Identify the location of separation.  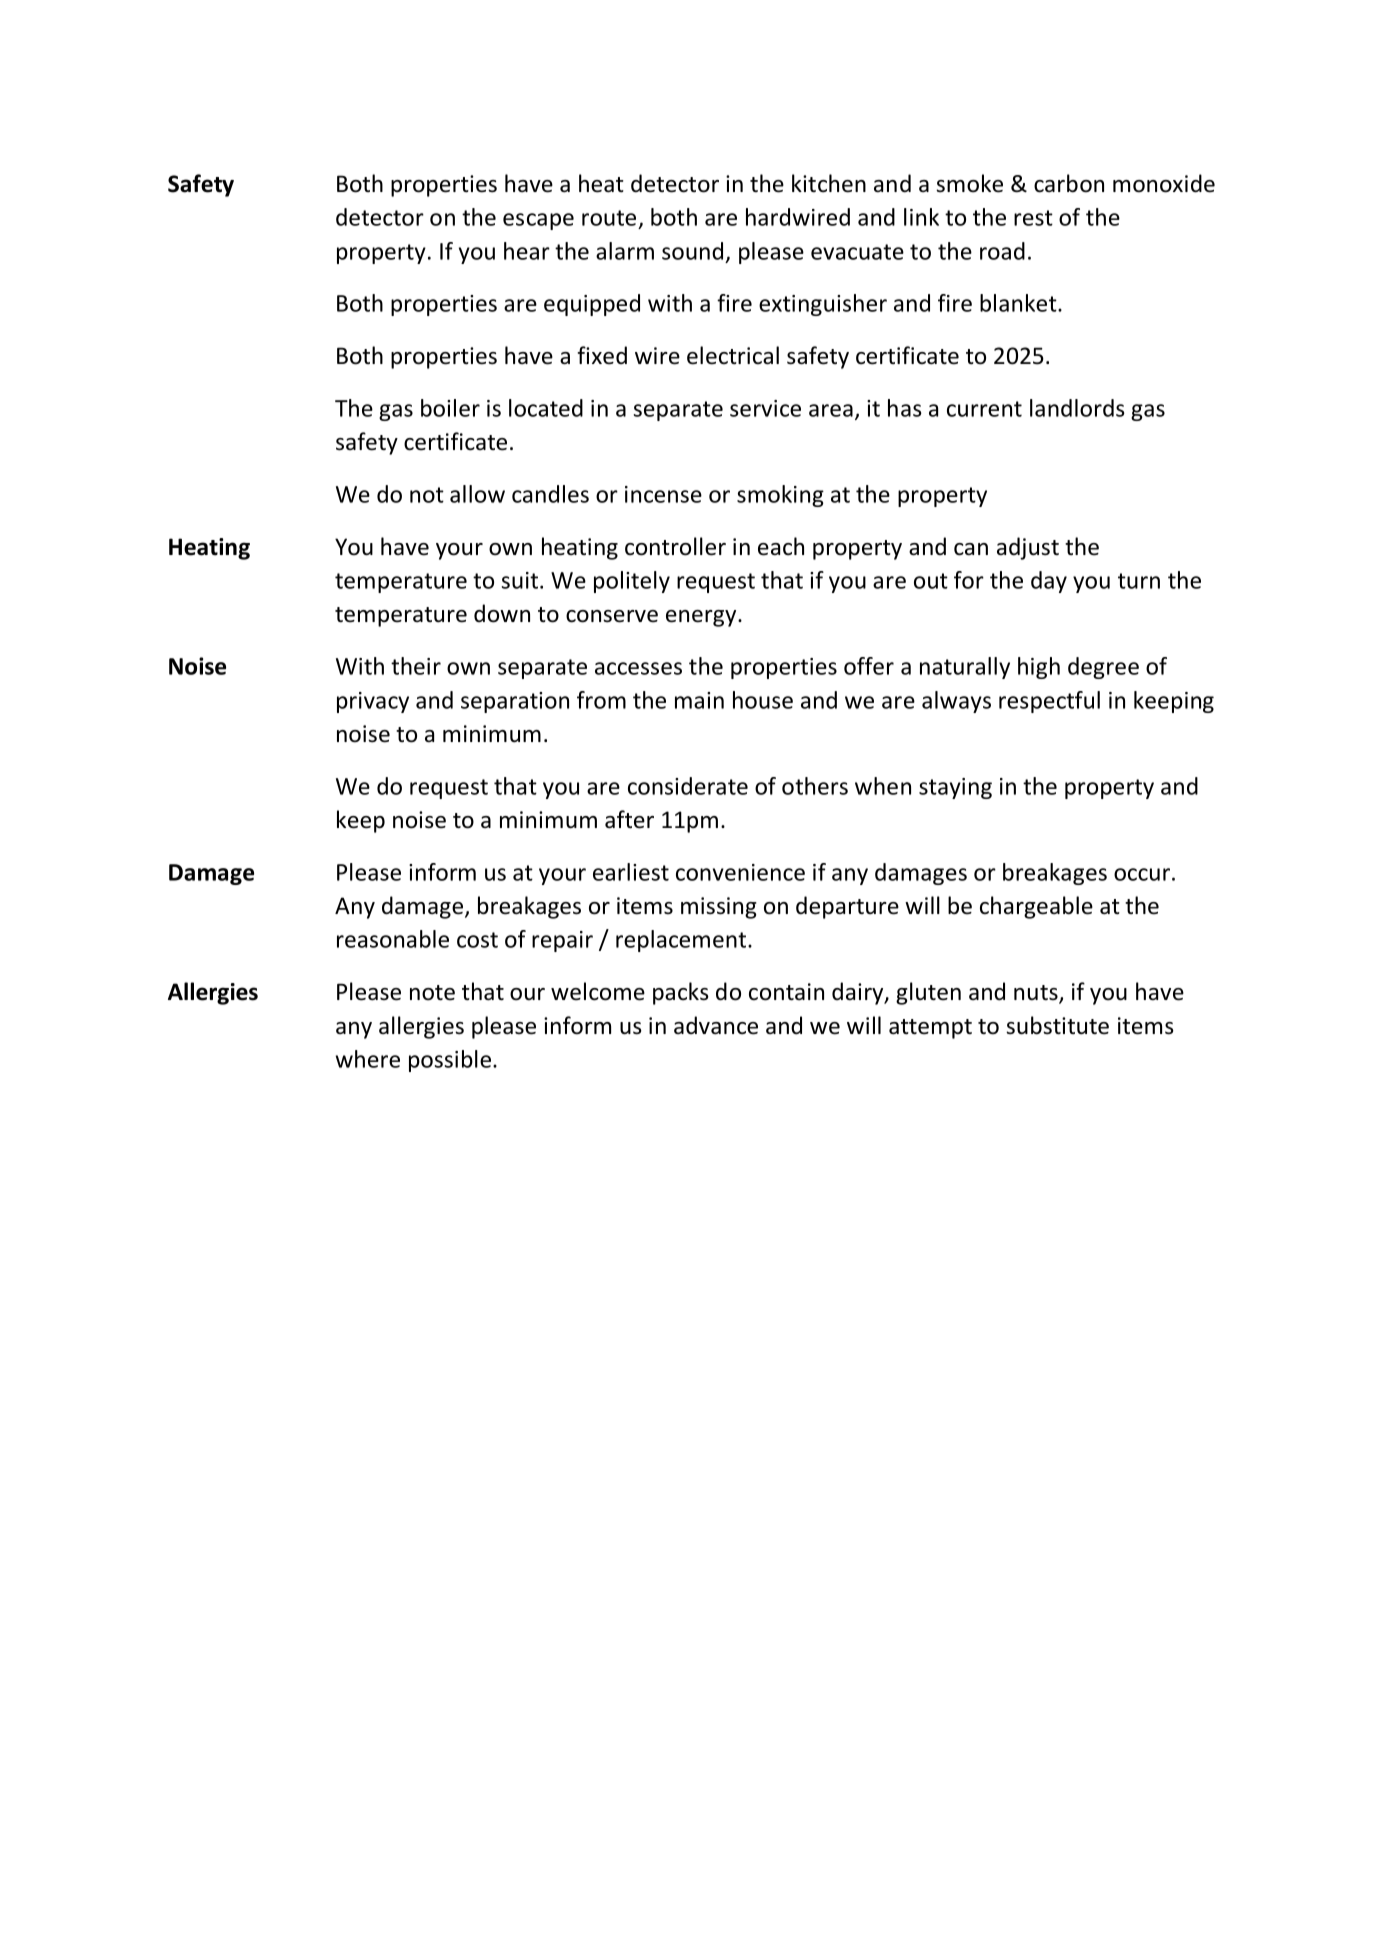
(515, 702).
